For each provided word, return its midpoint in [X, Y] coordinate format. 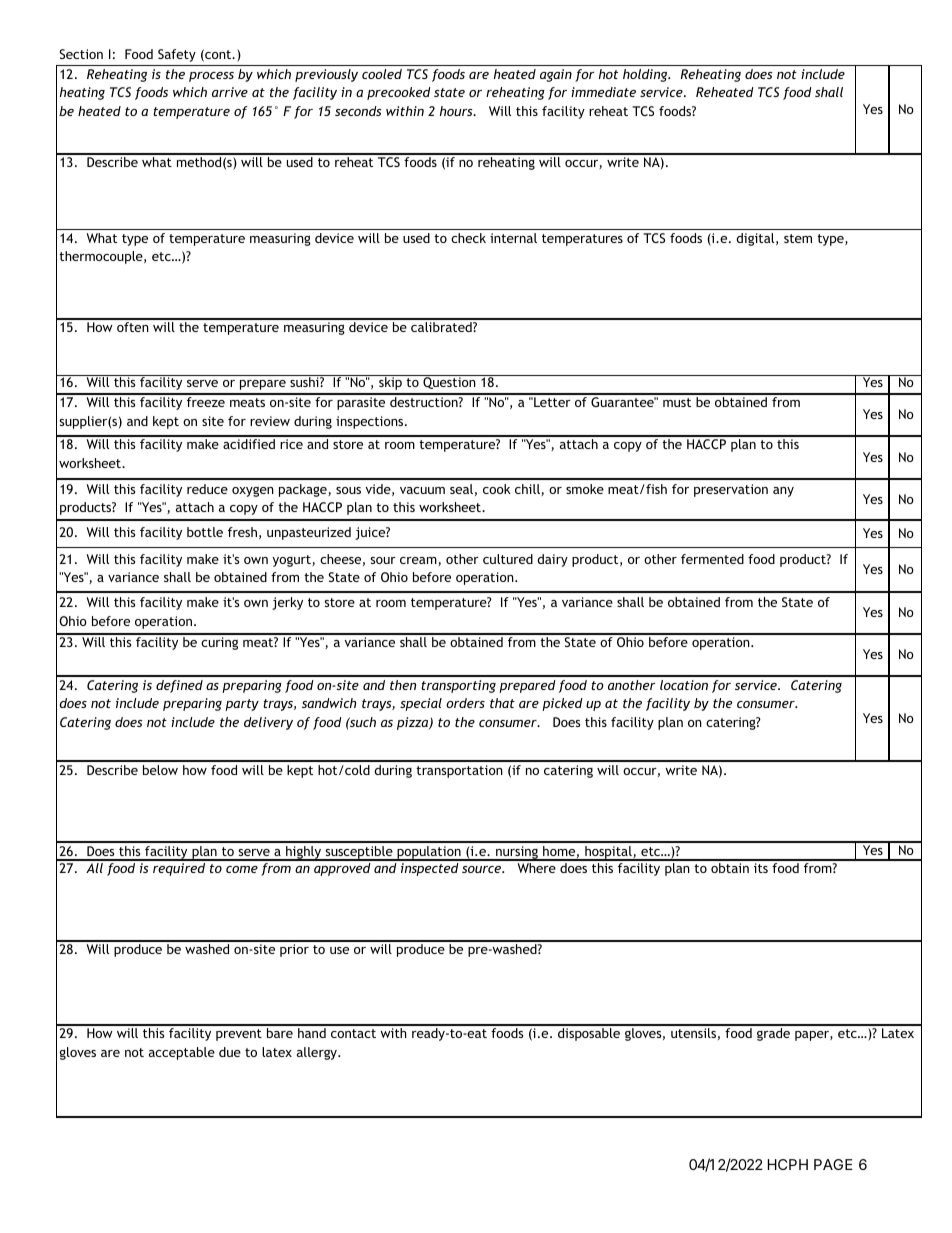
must [677, 402]
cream [419, 561]
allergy [318, 1053]
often [133, 327]
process [211, 77]
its [761, 868]
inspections [371, 422]
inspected [430, 869]
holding [646, 75]
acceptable [182, 1053]
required [179, 869]
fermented [712, 559]
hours [457, 111]
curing [219, 643]
